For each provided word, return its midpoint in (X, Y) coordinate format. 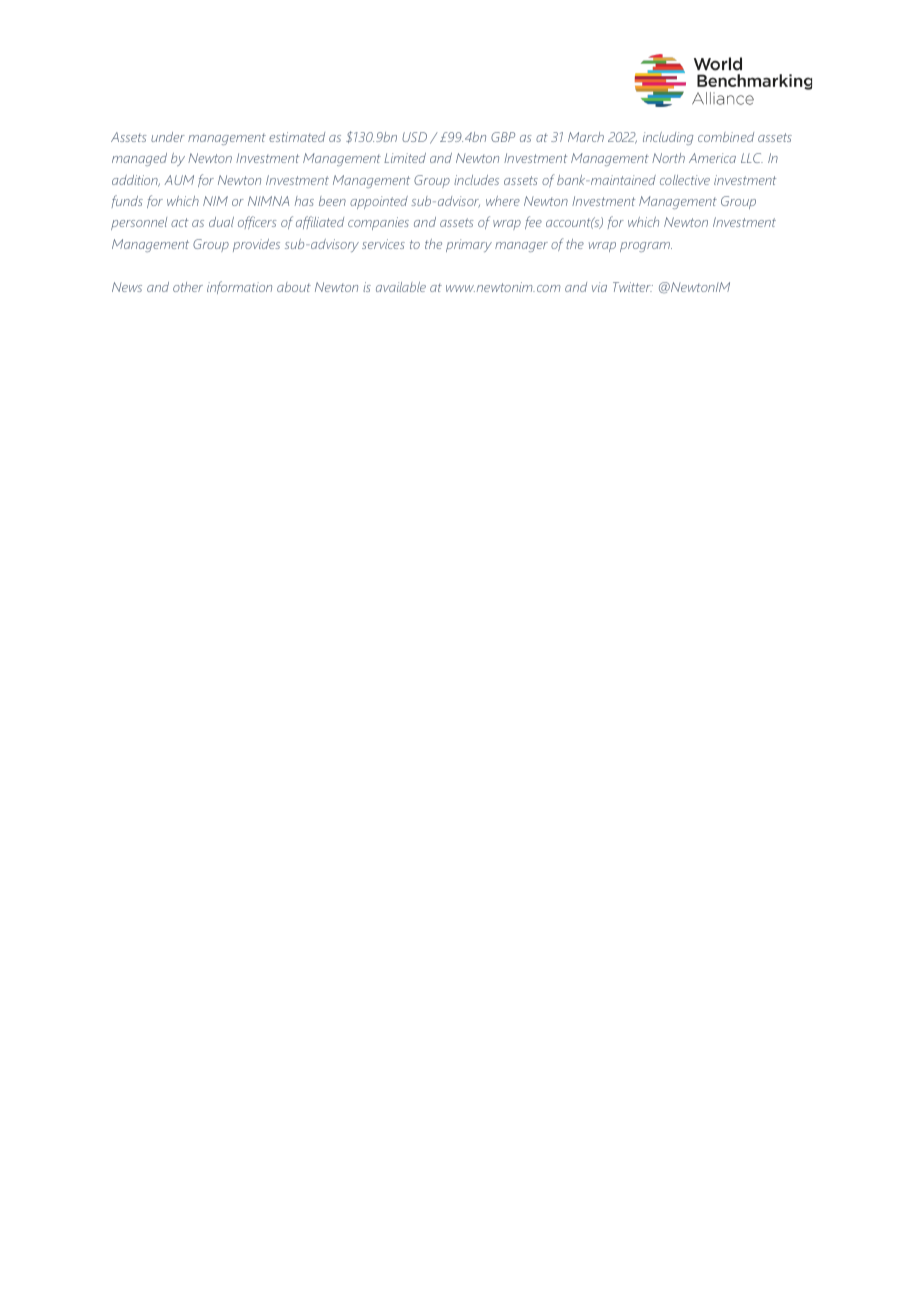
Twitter (633, 287)
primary (469, 245)
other (188, 287)
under (168, 137)
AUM (179, 180)
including (668, 138)
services (383, 244)
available (401, 287)
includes (476, 180)
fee (533, 222)
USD (414, 137)
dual (221, 222)
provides (256, 245)
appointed (379, 202)
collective (685, 180)
